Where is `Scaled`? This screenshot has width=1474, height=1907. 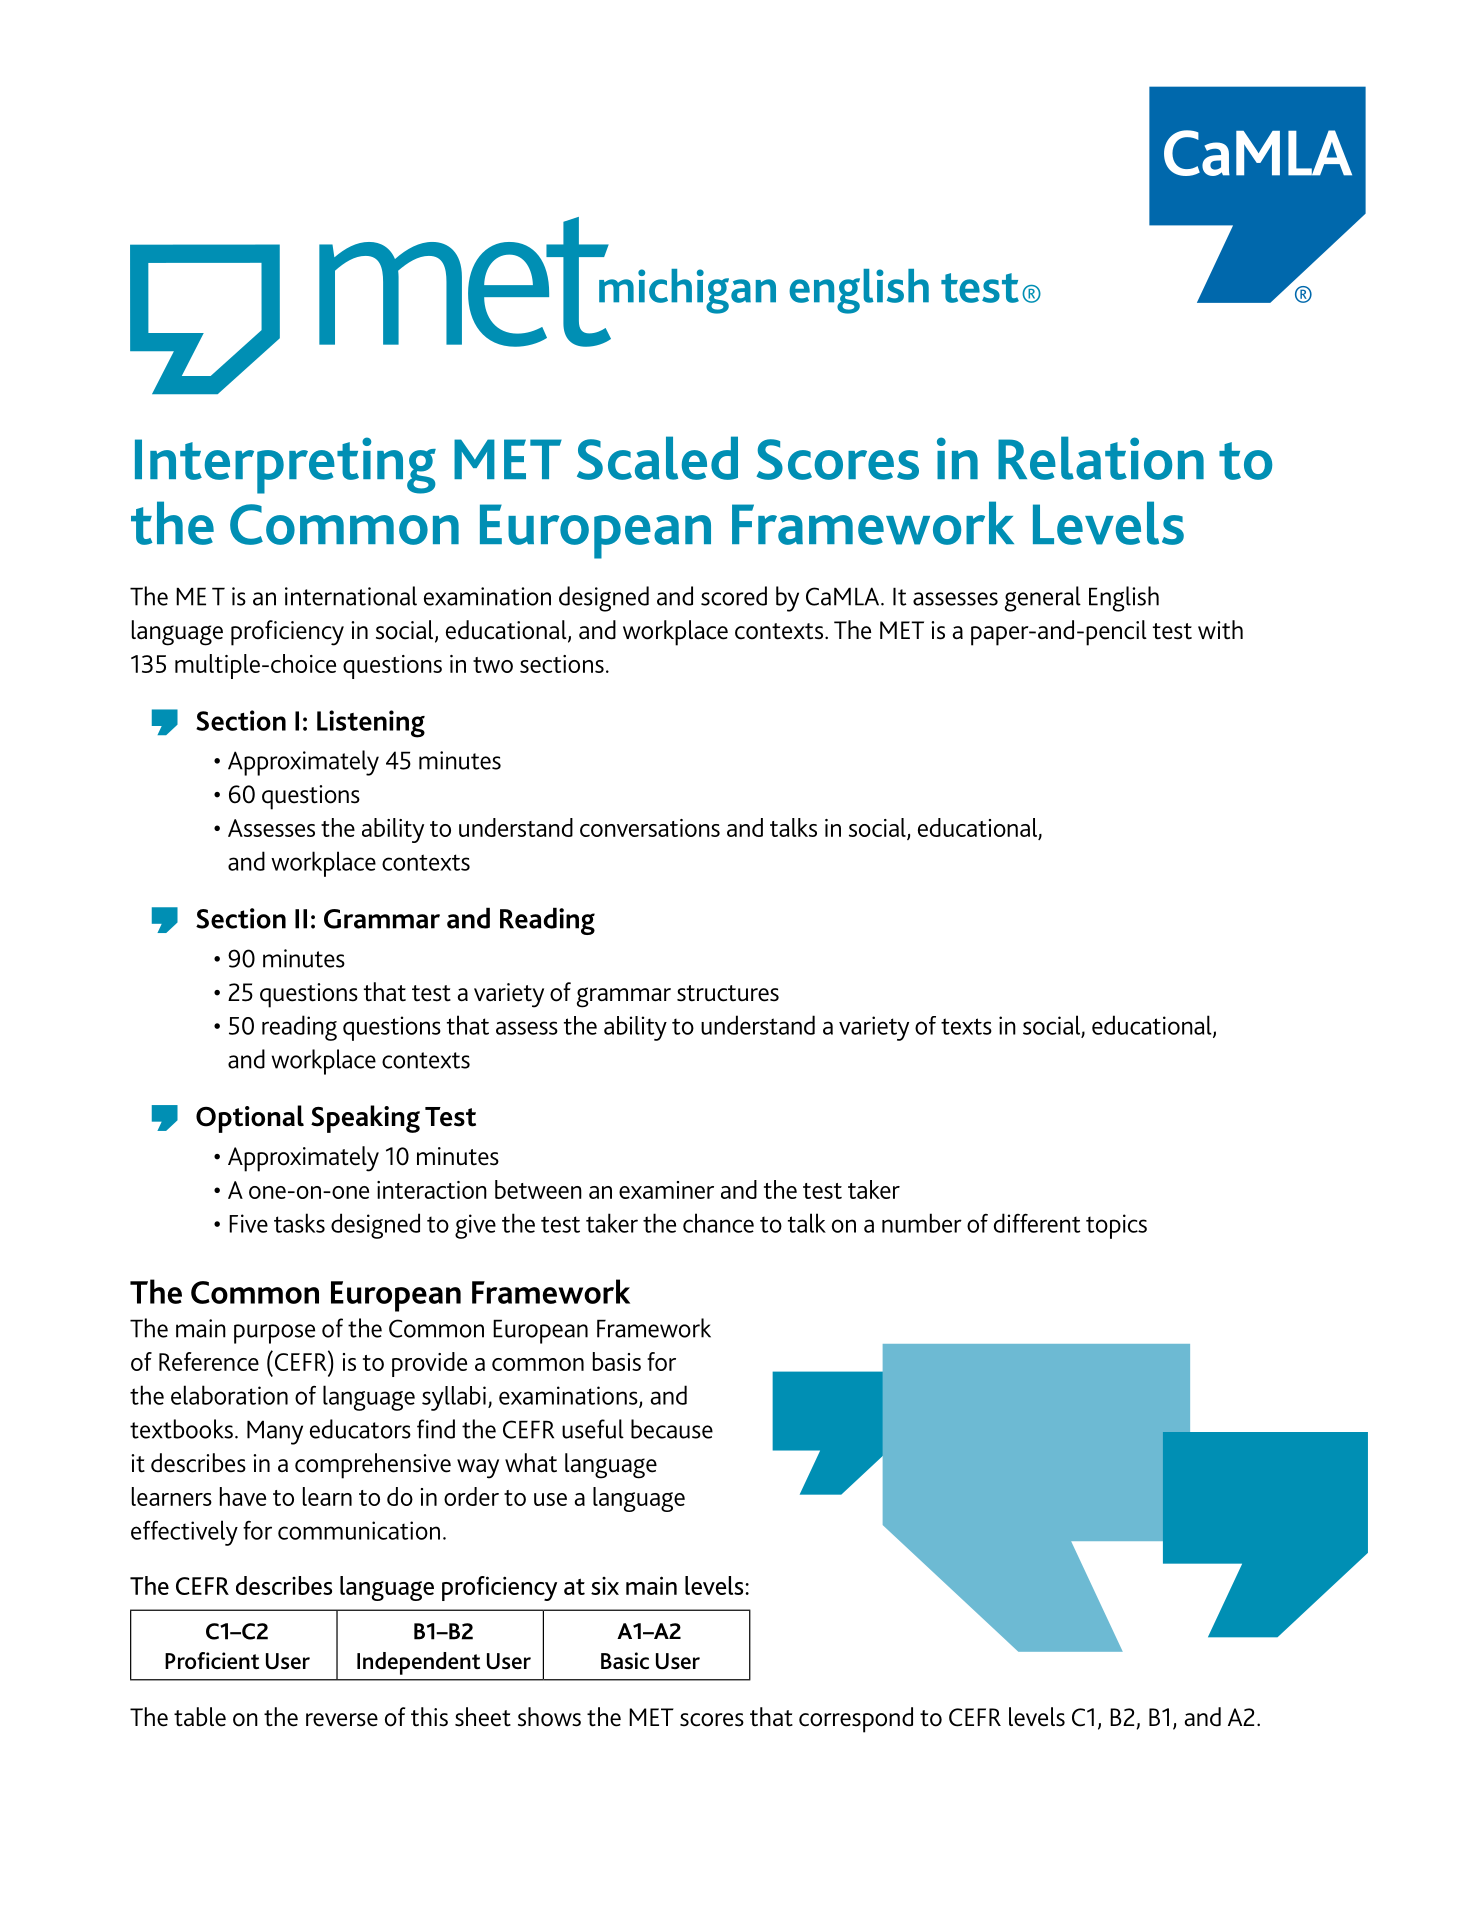 Scaled is located at coordinates (657, 458).
